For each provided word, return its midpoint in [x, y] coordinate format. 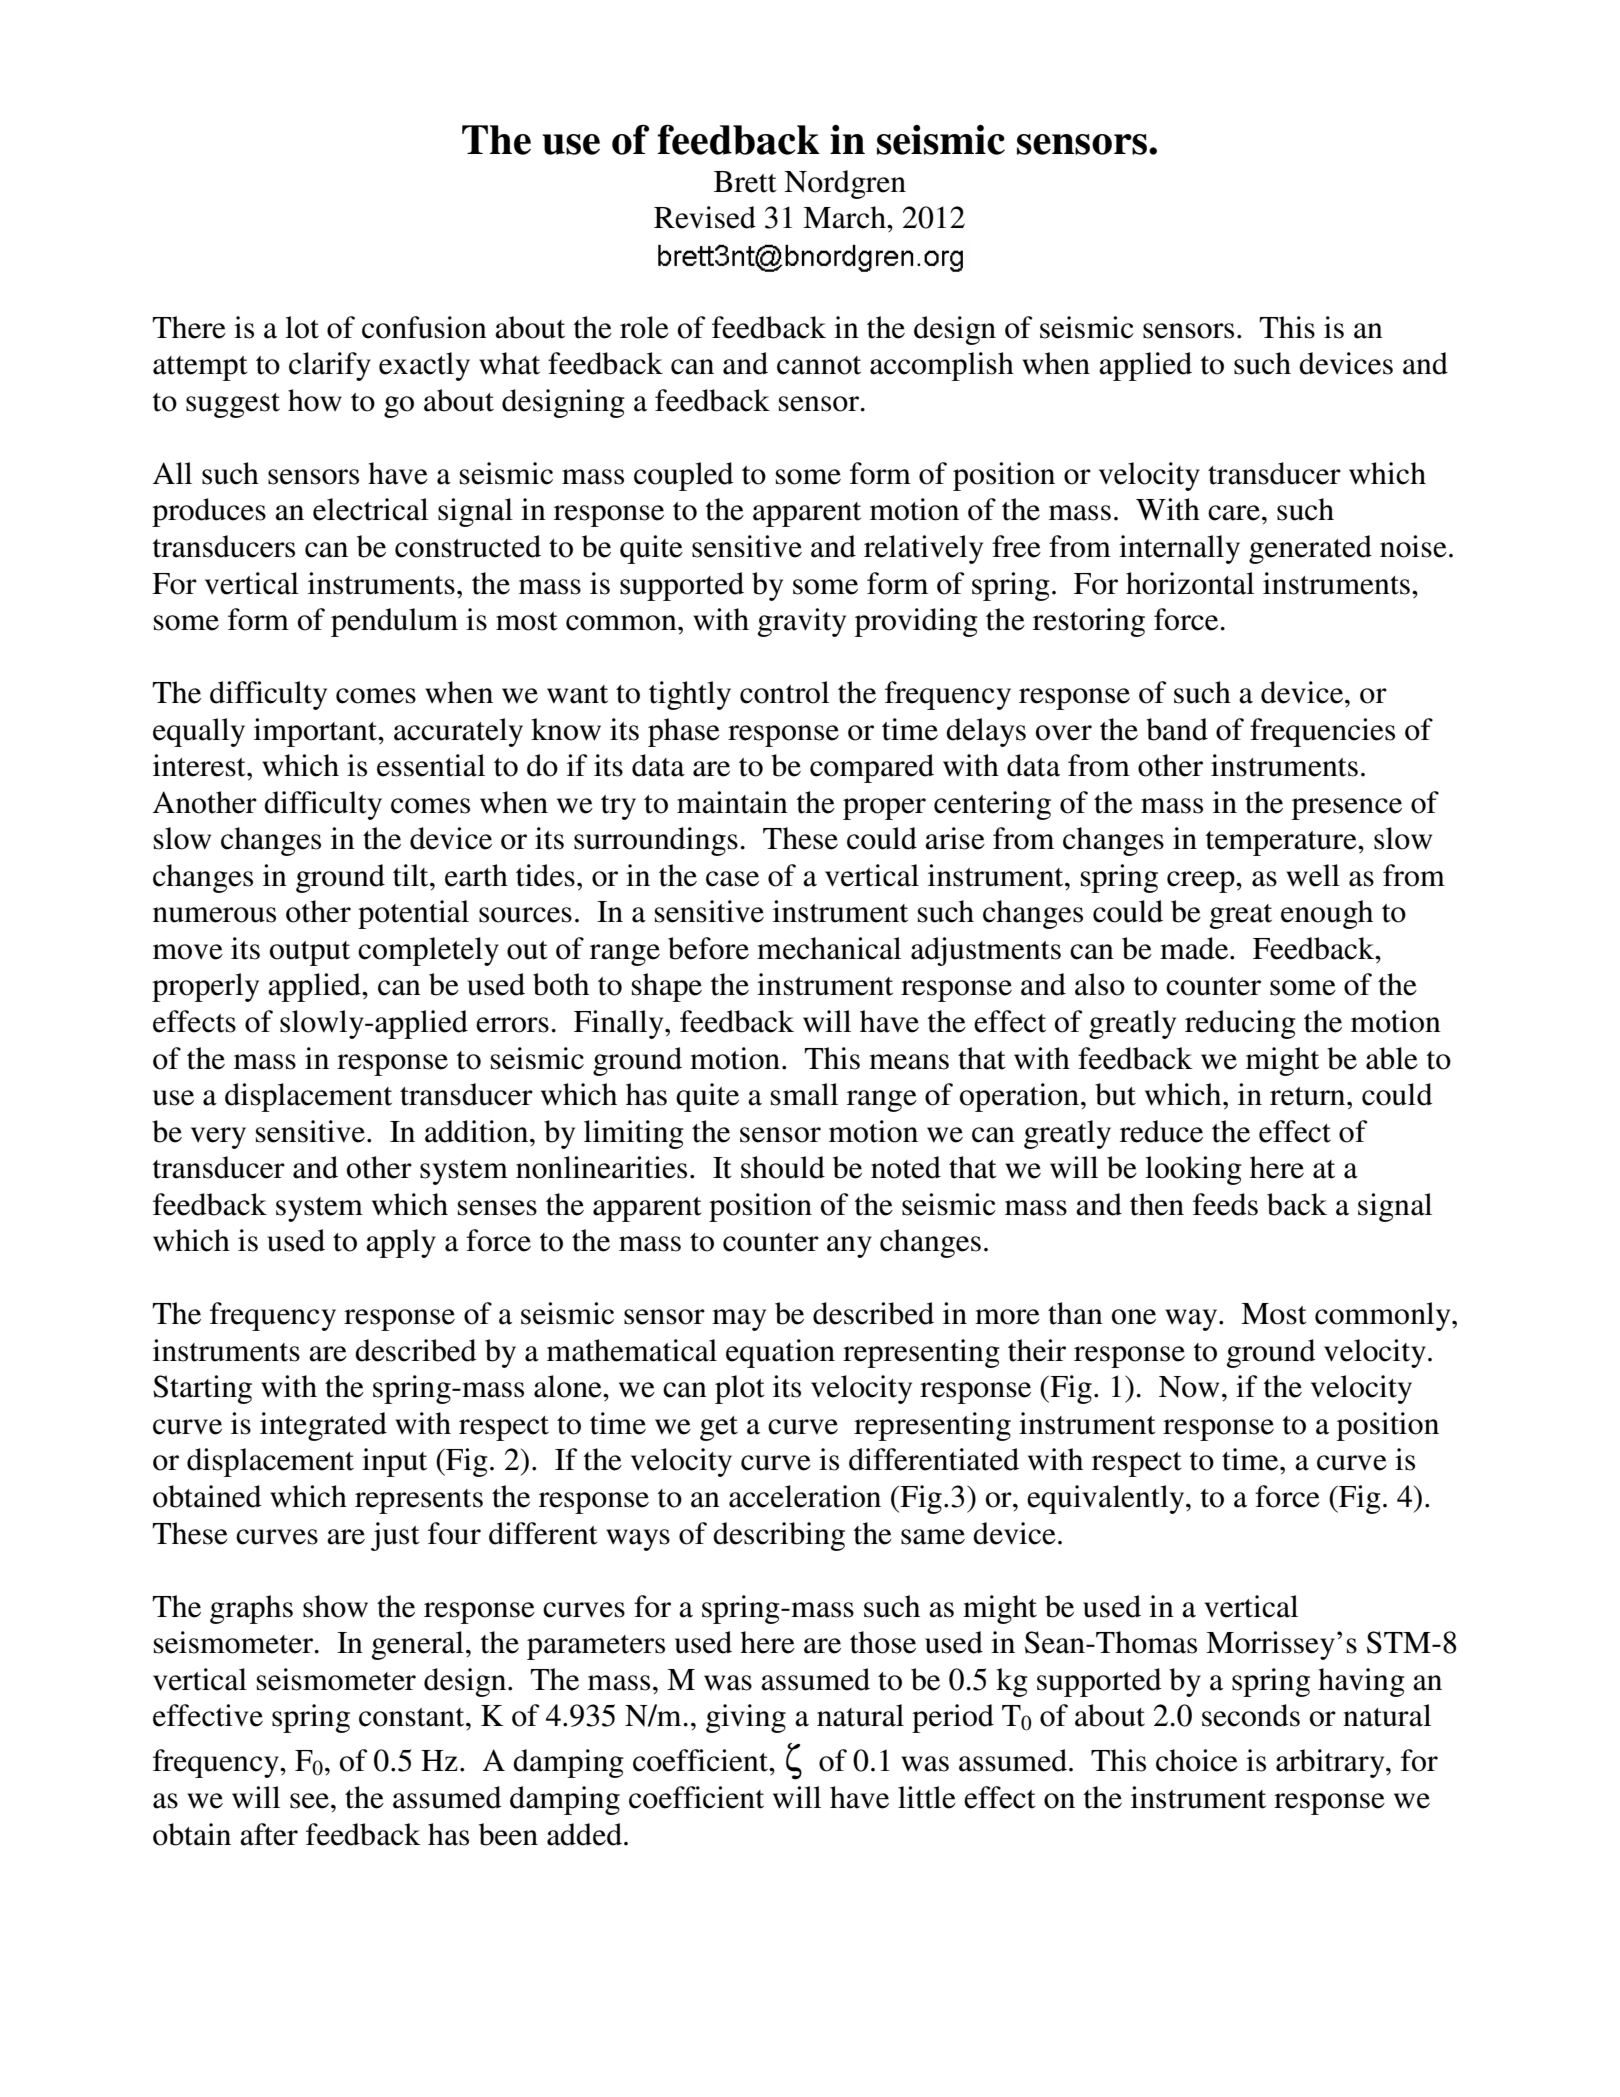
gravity [802, 622]
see [309, 1801]
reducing [1240, 1024]
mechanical [829, 948]
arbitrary [1331, 1763]
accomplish [942, 366]
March [845, 217]
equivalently [1107, 1499]
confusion [424, 327]
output [310, 953]
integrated [323, 1426]
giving [746, 1718]
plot [740, 1389]
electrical [370, 509]
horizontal [1190, 583]
